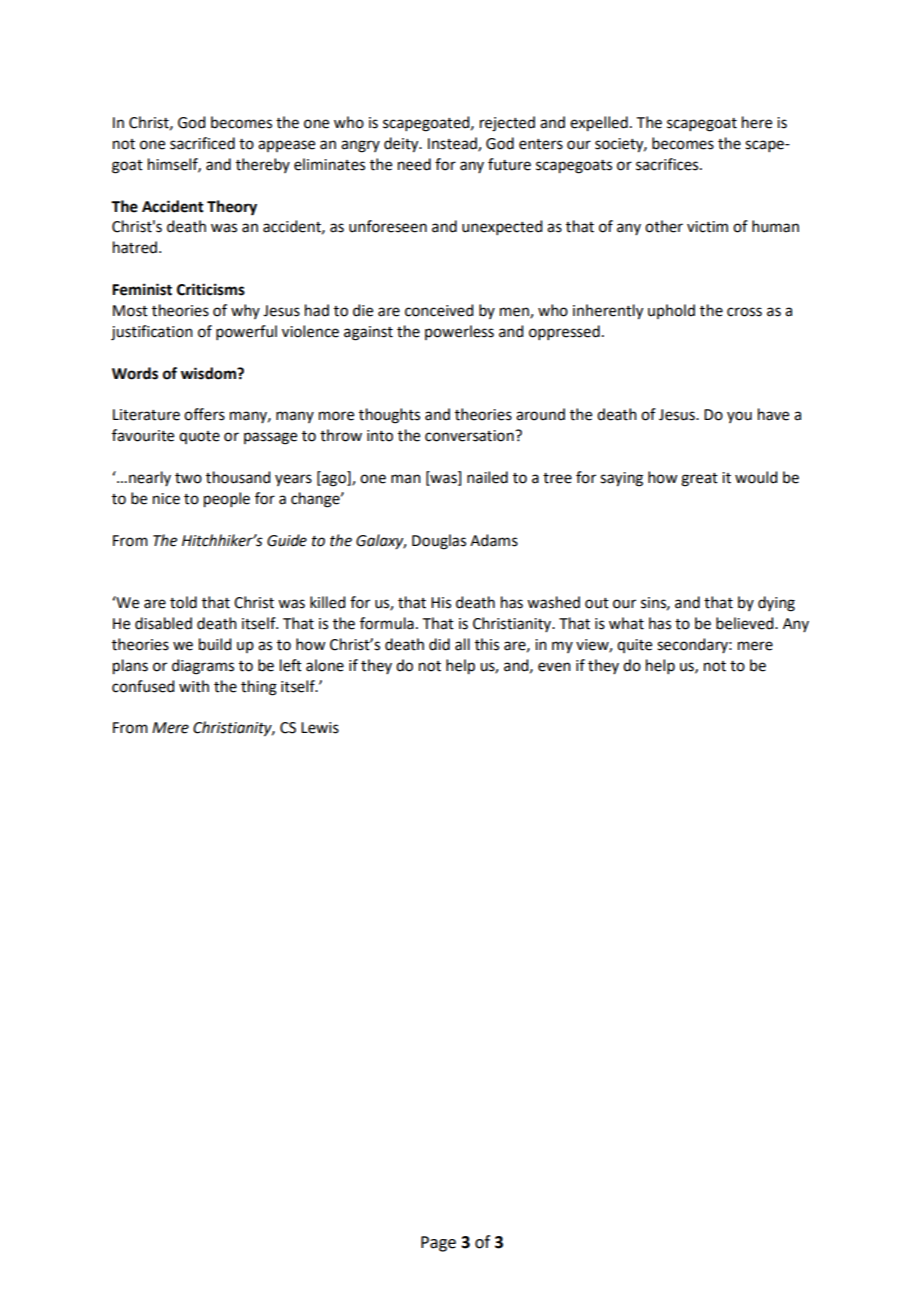 This screenshot has width=924, height=1309. I want to click on sacrificed, so click(202, 143).
